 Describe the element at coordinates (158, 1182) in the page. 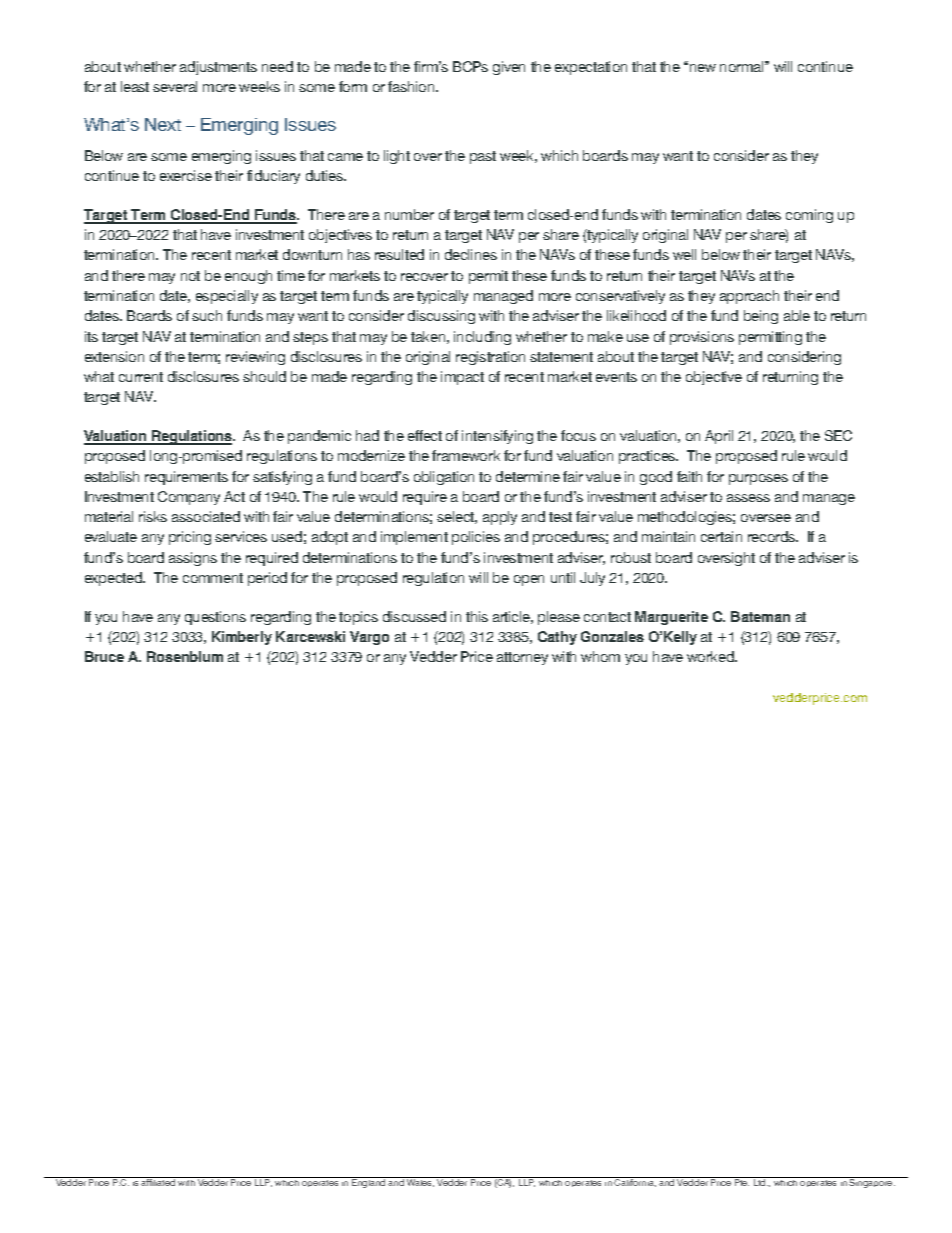

I see `affiliated` at that location.
